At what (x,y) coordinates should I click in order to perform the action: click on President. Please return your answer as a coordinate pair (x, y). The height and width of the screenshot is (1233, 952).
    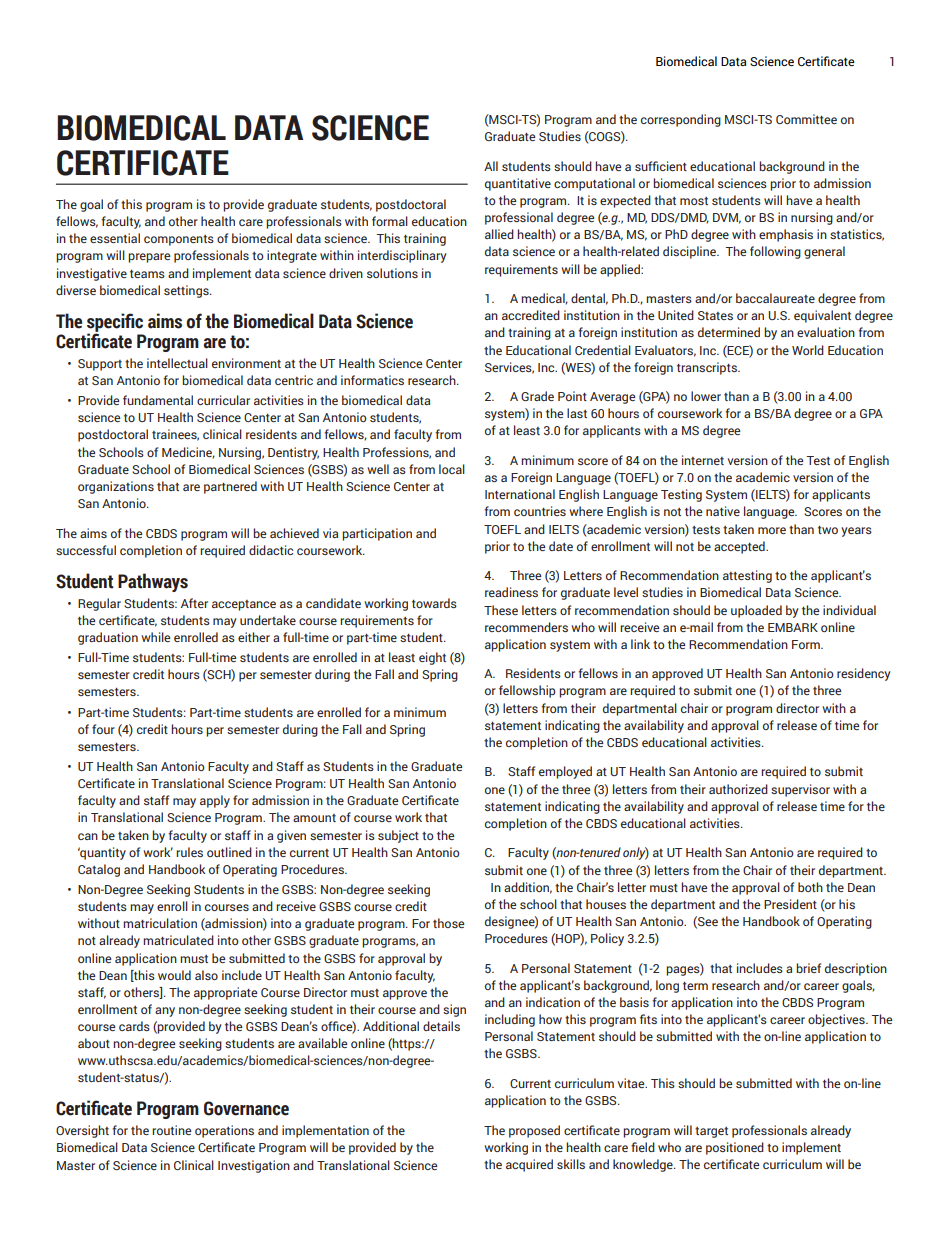
    Looking at the image, I should click on (790, 904).
